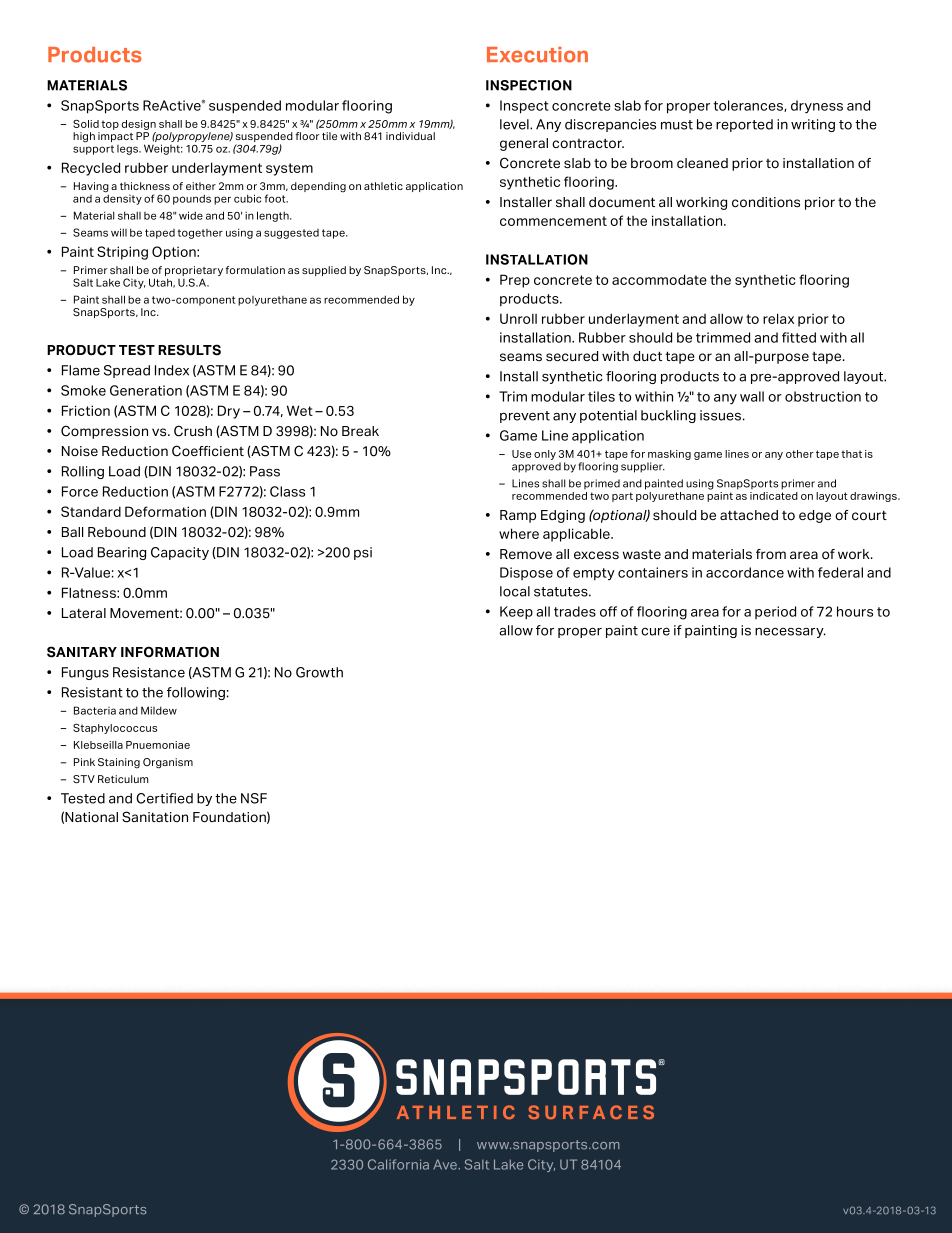 The width and height of the screenshot is (952, 1233). What do you see at coordinates (749, 106) in the screenshot?
I see `tolerances` at bounding box center [749, 106].
